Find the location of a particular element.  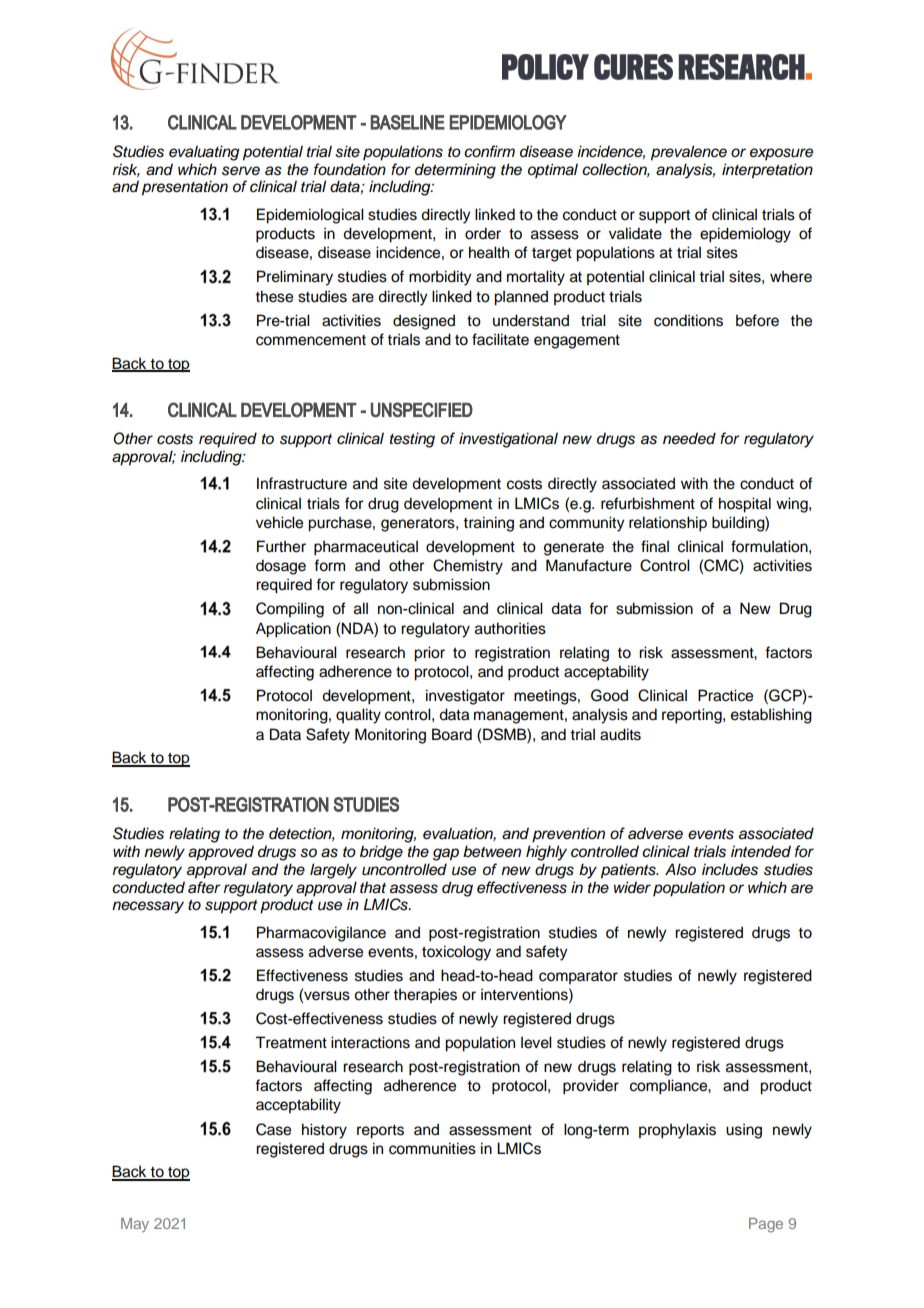

communities is located at coordinates (432, 1148).
